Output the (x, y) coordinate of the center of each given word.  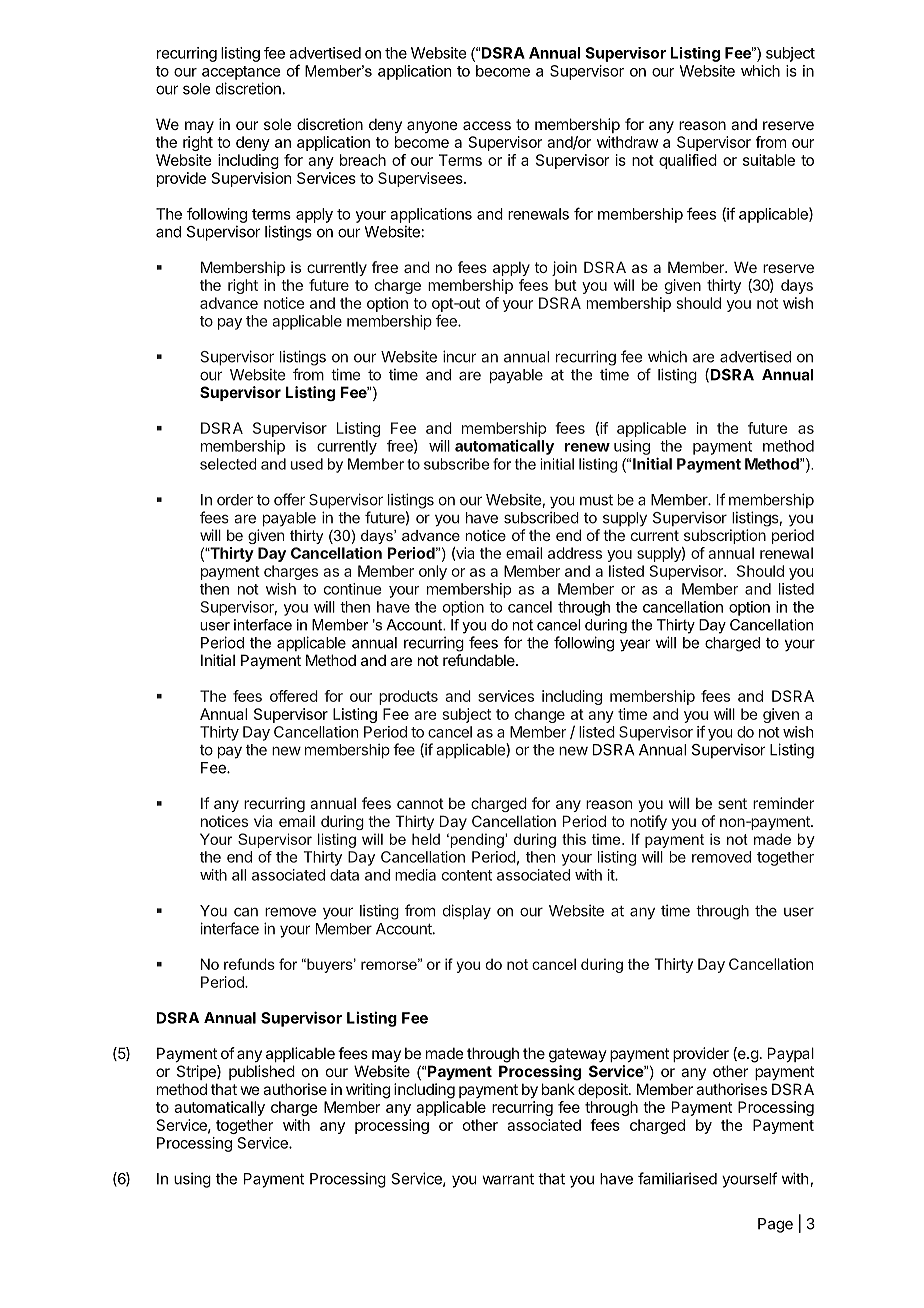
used (307, 464)
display (467, 912)
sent (732, 803)
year (635, 645)
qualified (688, 161)
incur (459, 356)
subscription (725, 536)
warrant (508, 1179)
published (262, 1072)
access (487, 125)
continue (352, 589)
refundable (480, 660)
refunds (249, 964)
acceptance (241, 73)
